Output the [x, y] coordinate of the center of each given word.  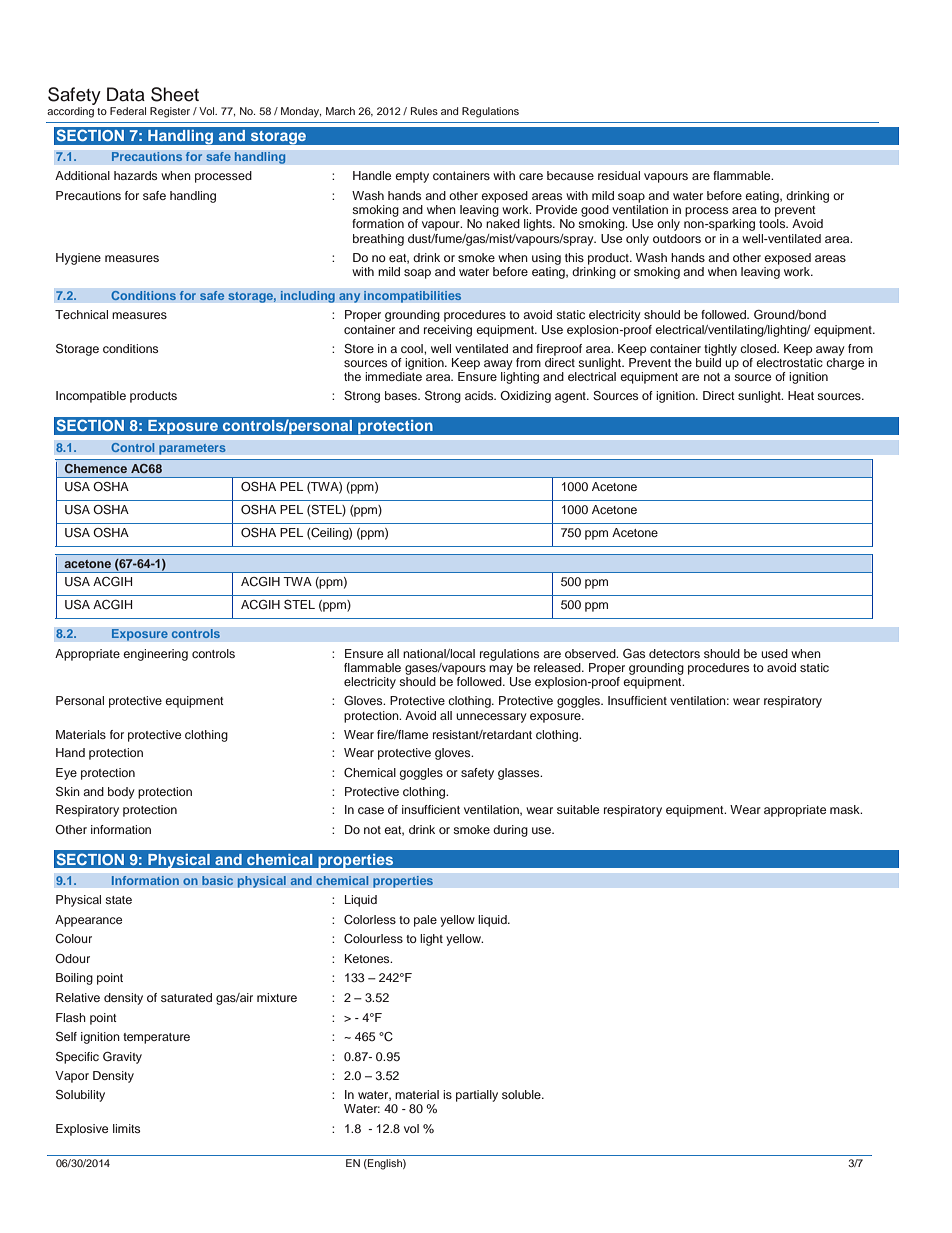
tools [773, 223]
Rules [424, 111]
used [774, 653]
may [501, 670]
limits [126, 1128]
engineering [155, 655]
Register [170, 112]
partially [477, 1096]
